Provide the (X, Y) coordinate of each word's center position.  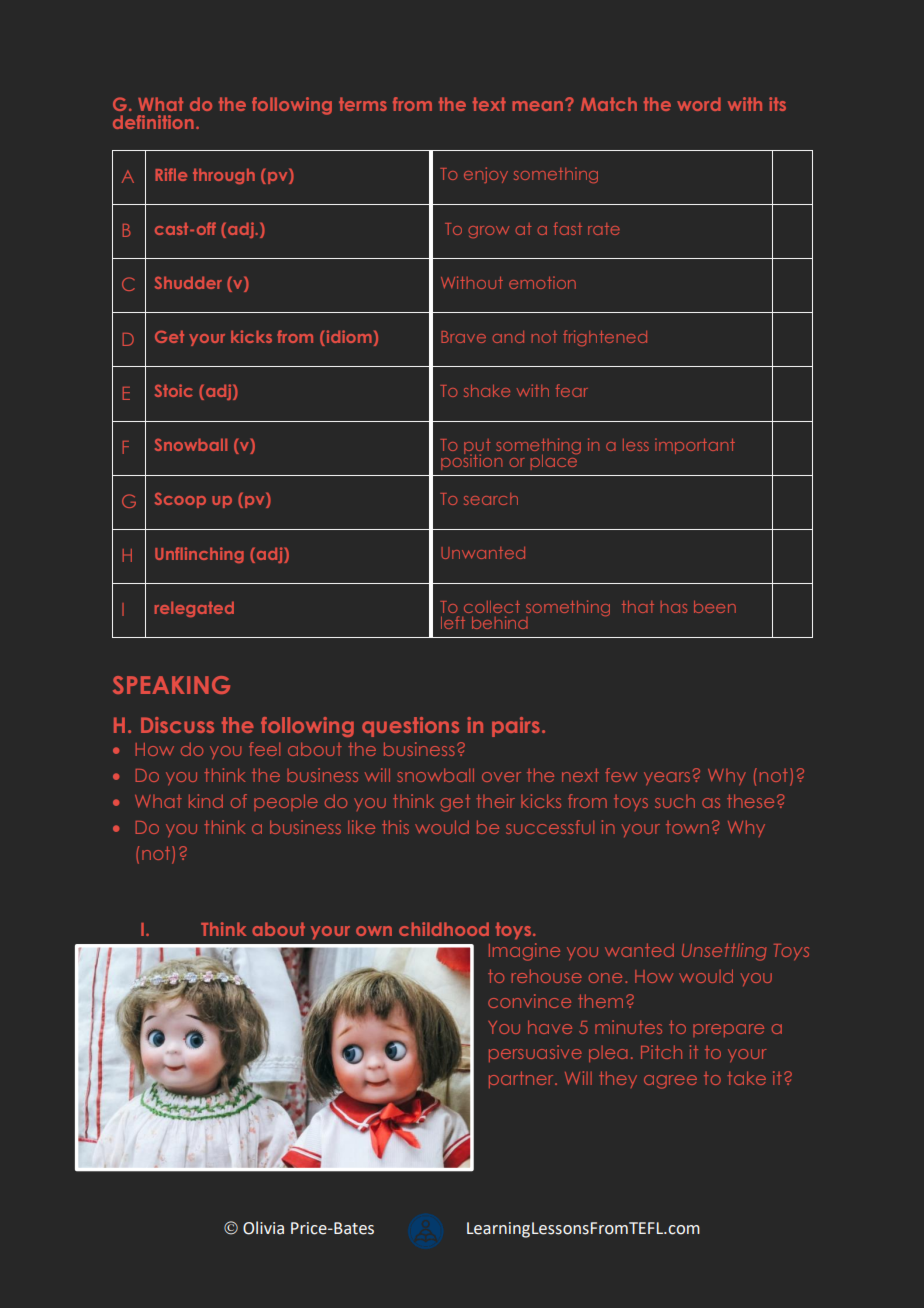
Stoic (174, 390)
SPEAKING (171, 685)
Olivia (263, 1228)
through (224, 176)
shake (487, 391)
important (695, 446)
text (489, 104)
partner (522, 1079)
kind (206, 801)
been (715, 607)
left (453, 622)
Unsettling (724, 952)
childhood (444, 929)
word (699, 104)
